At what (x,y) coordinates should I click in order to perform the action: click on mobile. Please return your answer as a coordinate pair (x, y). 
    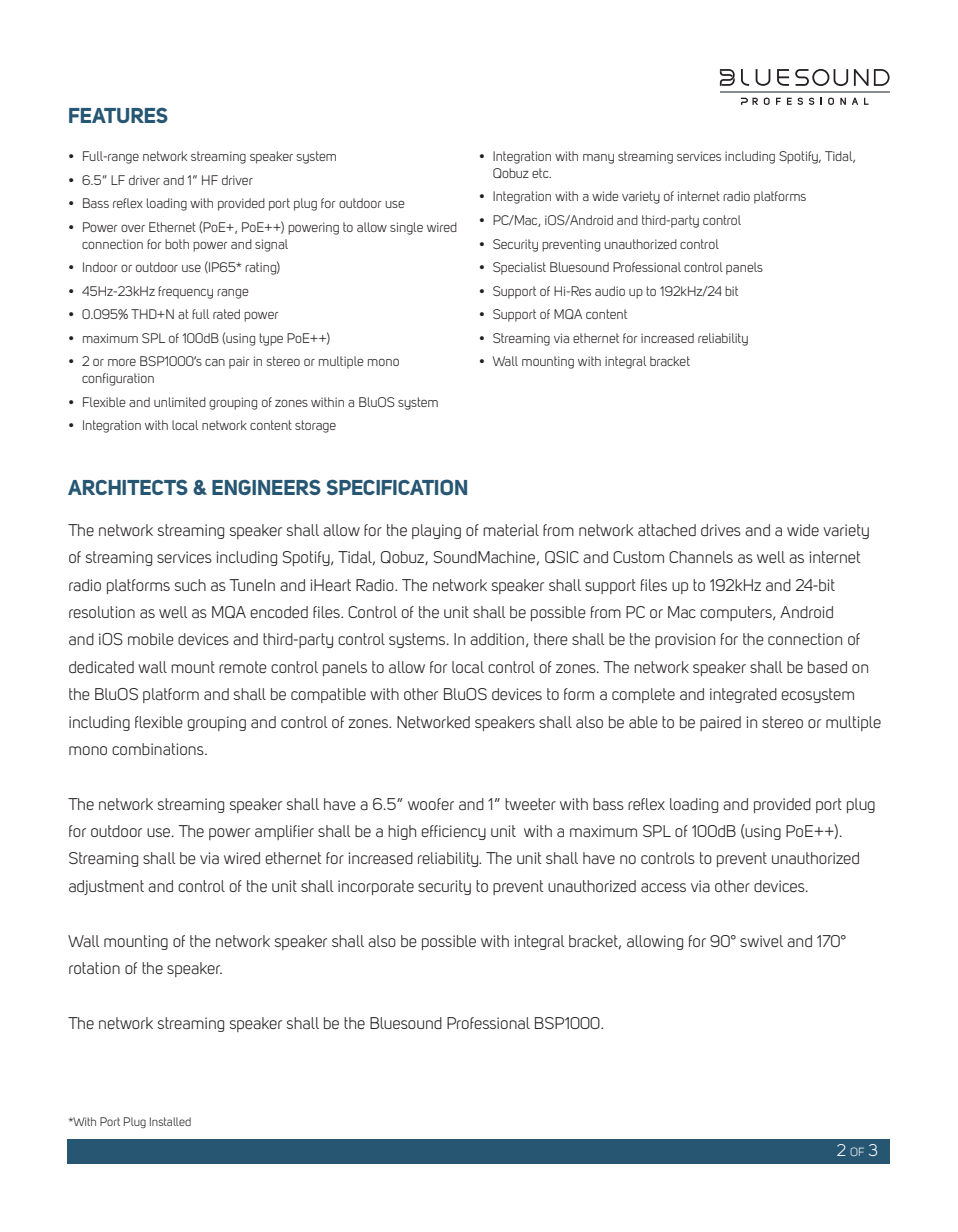
    Looking at the image, I should click on (151, 639).
